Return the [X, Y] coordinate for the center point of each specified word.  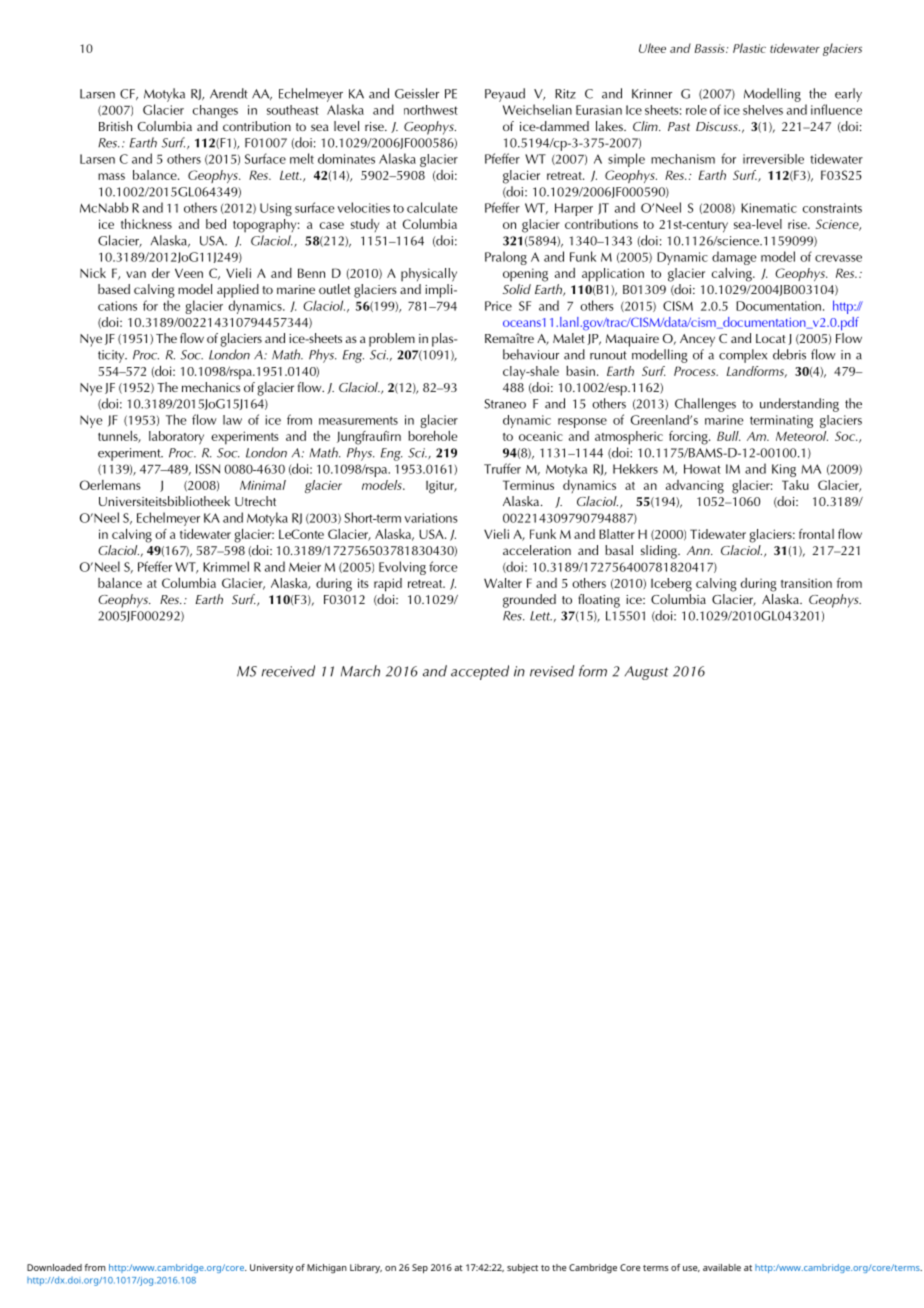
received [288, 671]
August [646, 673]
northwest [431, 110]
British [115, 126]
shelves [763, 110]
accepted [480, 672]
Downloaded [54, 1267]
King [784, 470]
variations [431, 518]
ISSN [208, 469]
